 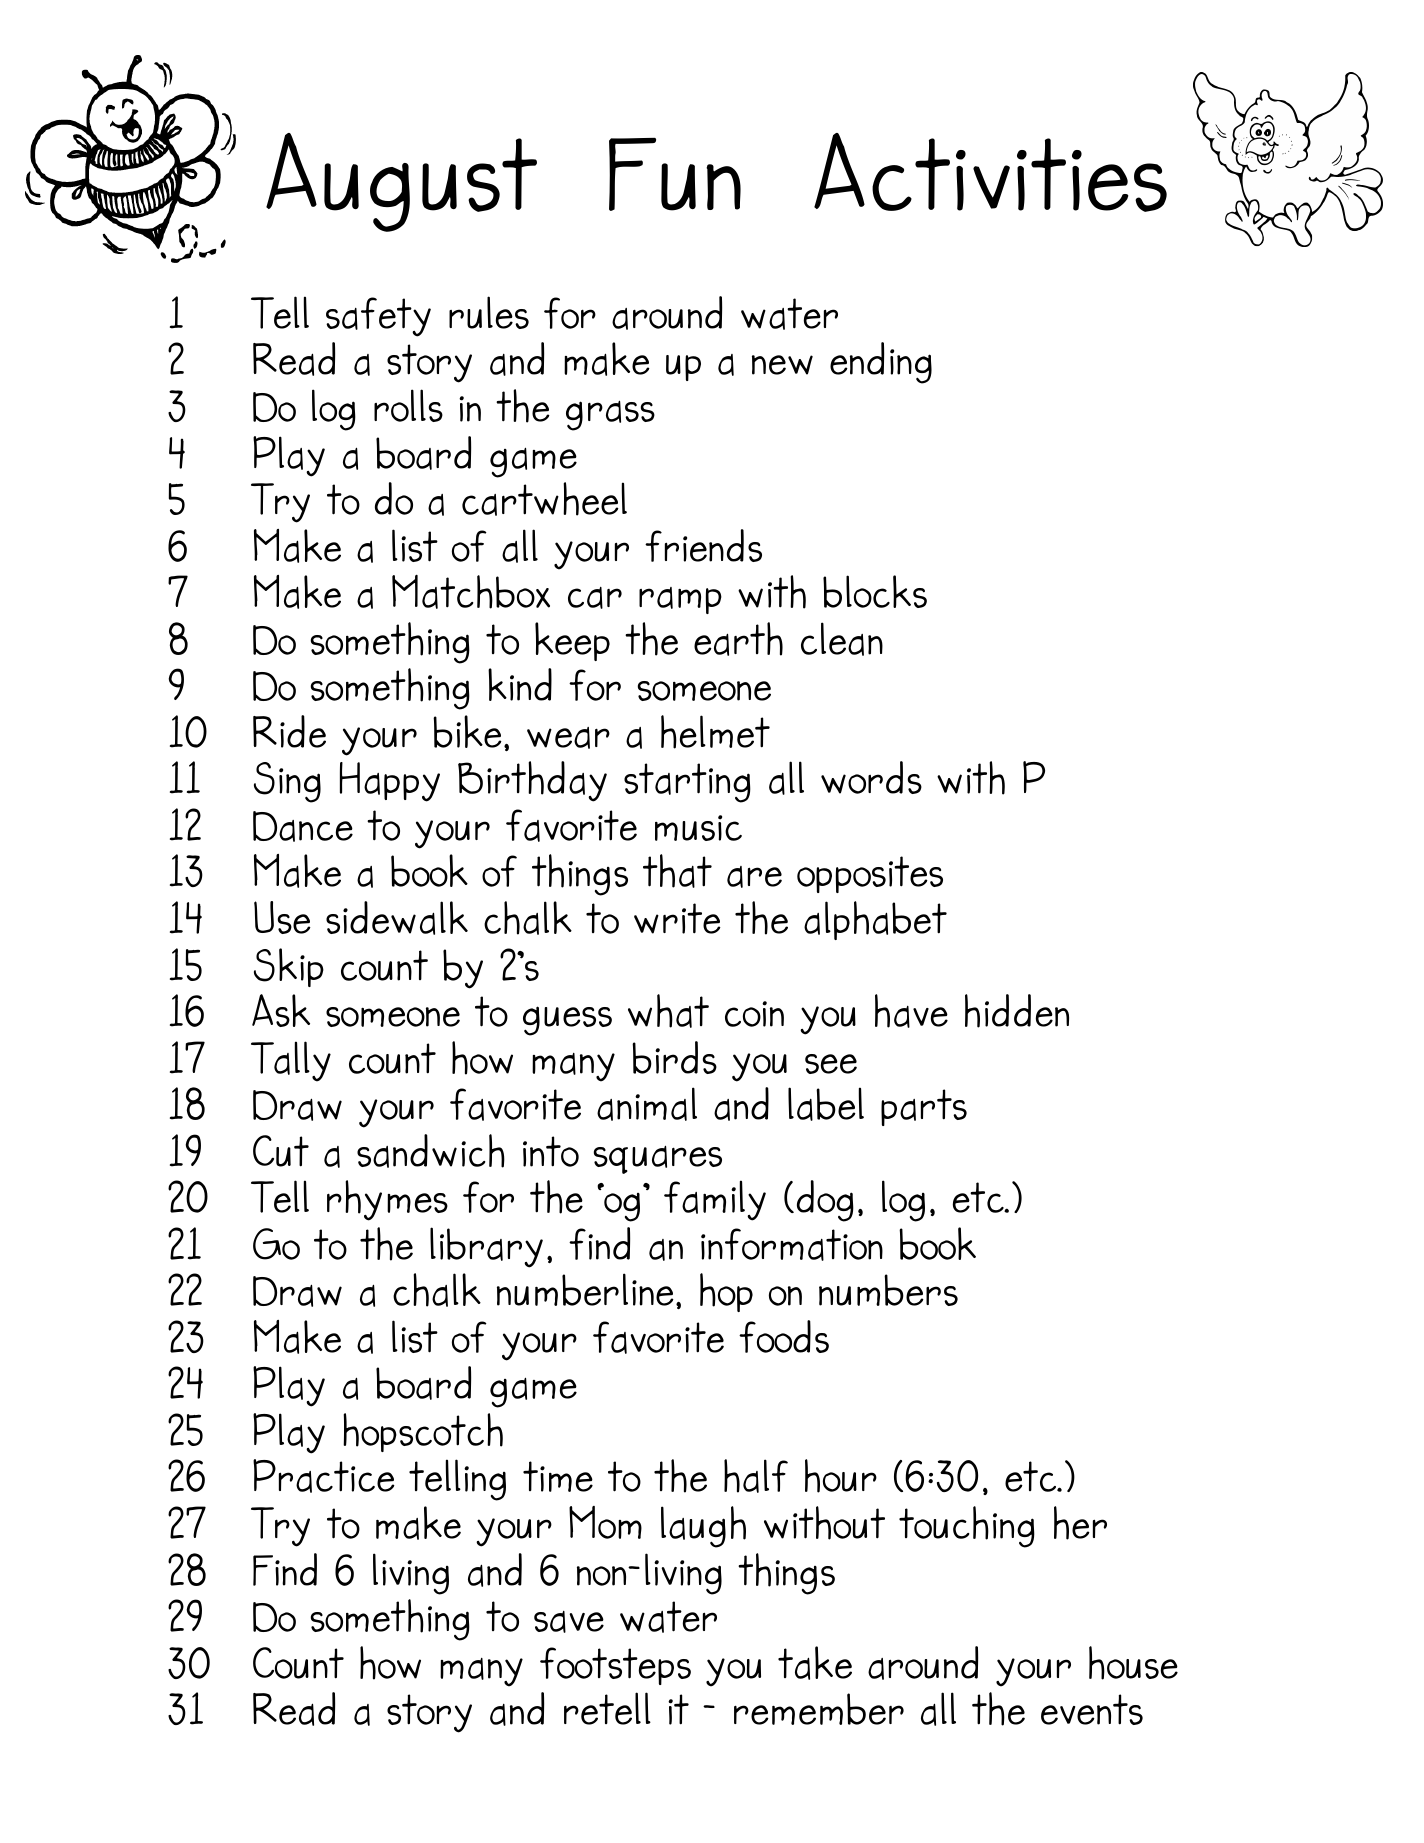 What do you see at coordinates (703, 545) in the image?
I see `friends` at bounding box center [703, 545].
